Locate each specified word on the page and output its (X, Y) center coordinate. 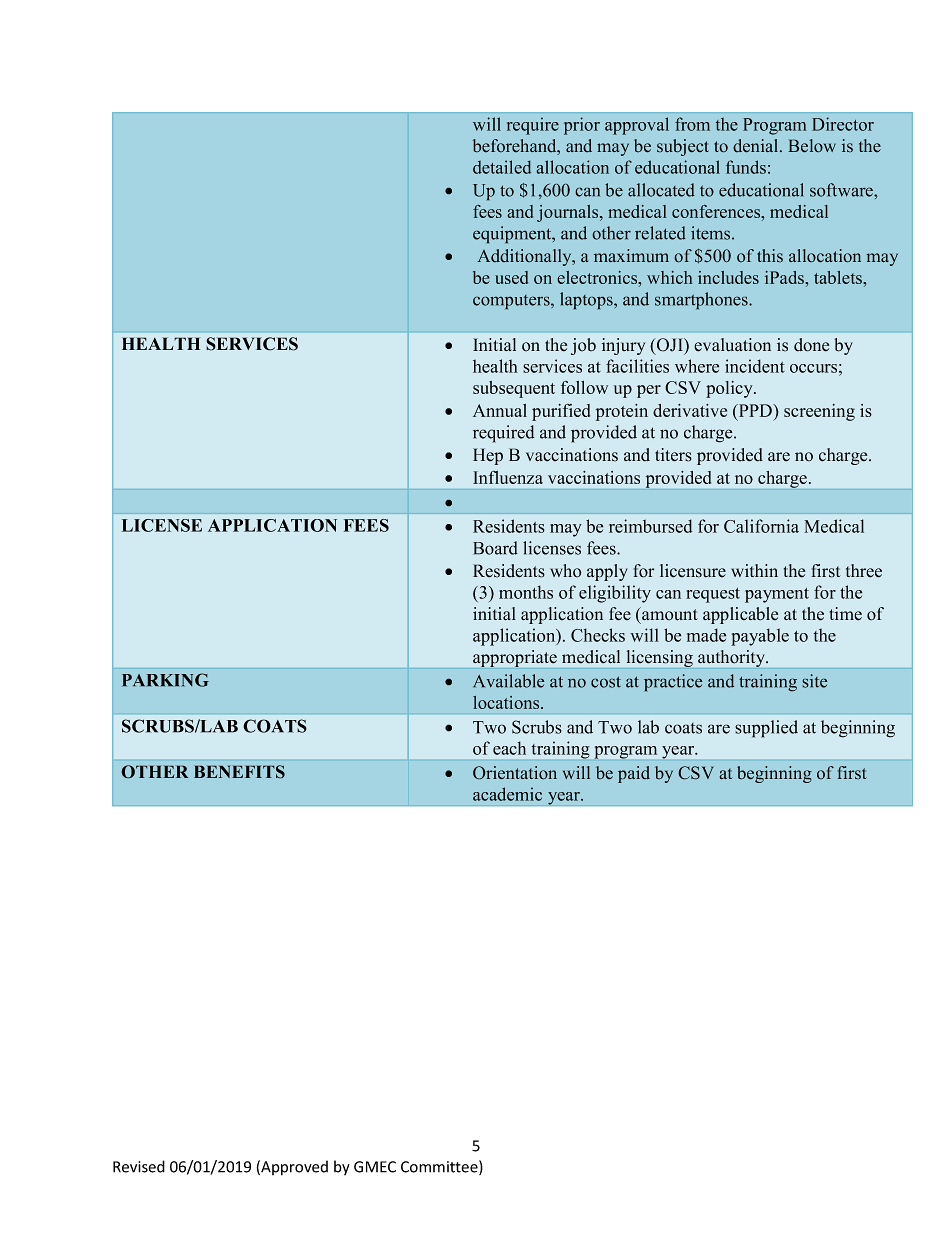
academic (507, 794)
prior (582, 126)
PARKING (165, 680)
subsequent (514, 389)
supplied (766, 729)
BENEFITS (239, 772)
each (509, 748)
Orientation (515, 773)
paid (634, 774)
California (761, 526)
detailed (502, 167)
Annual (500, 410)
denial (757, 146)
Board (495, 548)
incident (755, 366)
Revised (139, 1166)
